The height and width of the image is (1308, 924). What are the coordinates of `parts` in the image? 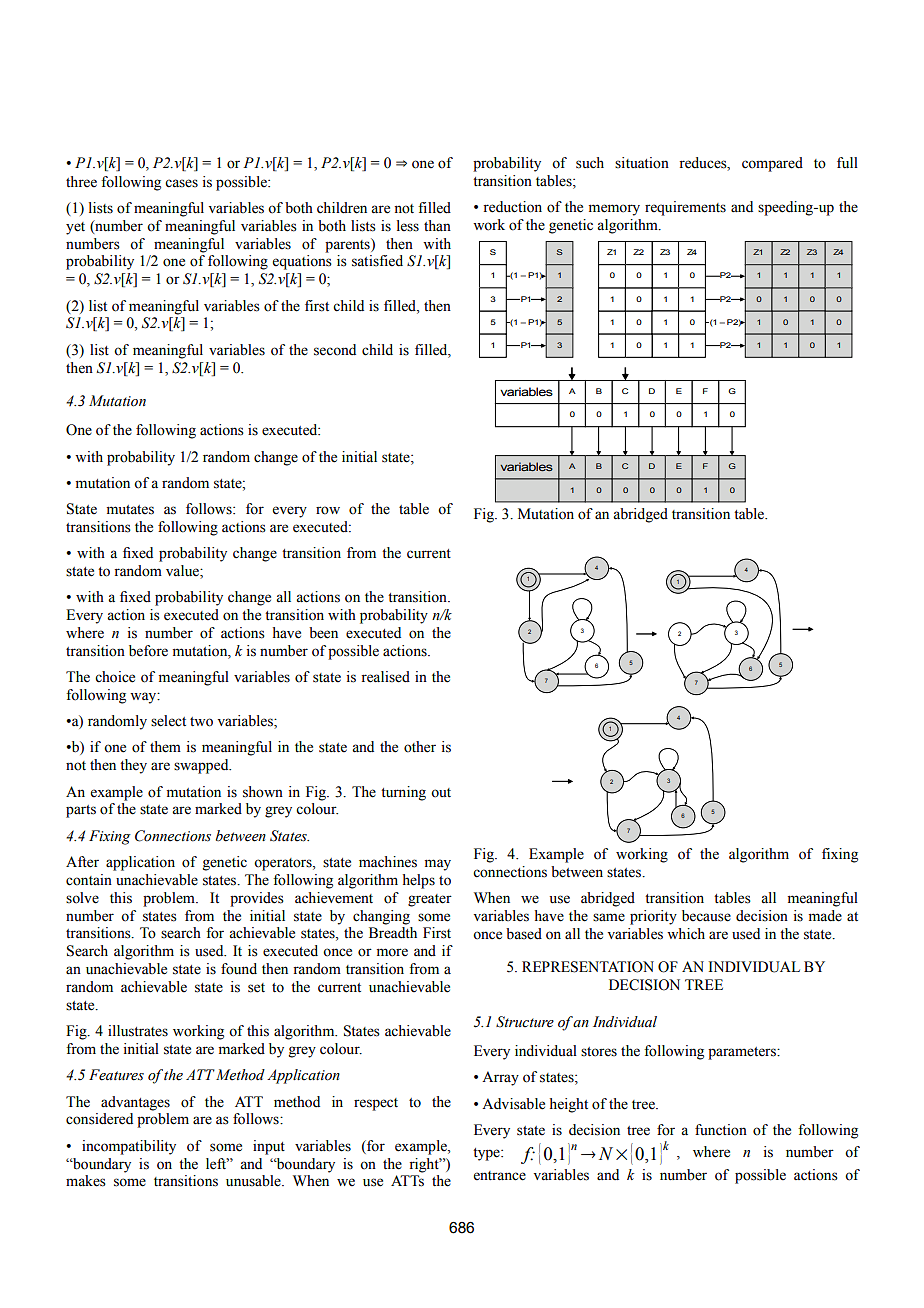 It's located at (81, 811).
